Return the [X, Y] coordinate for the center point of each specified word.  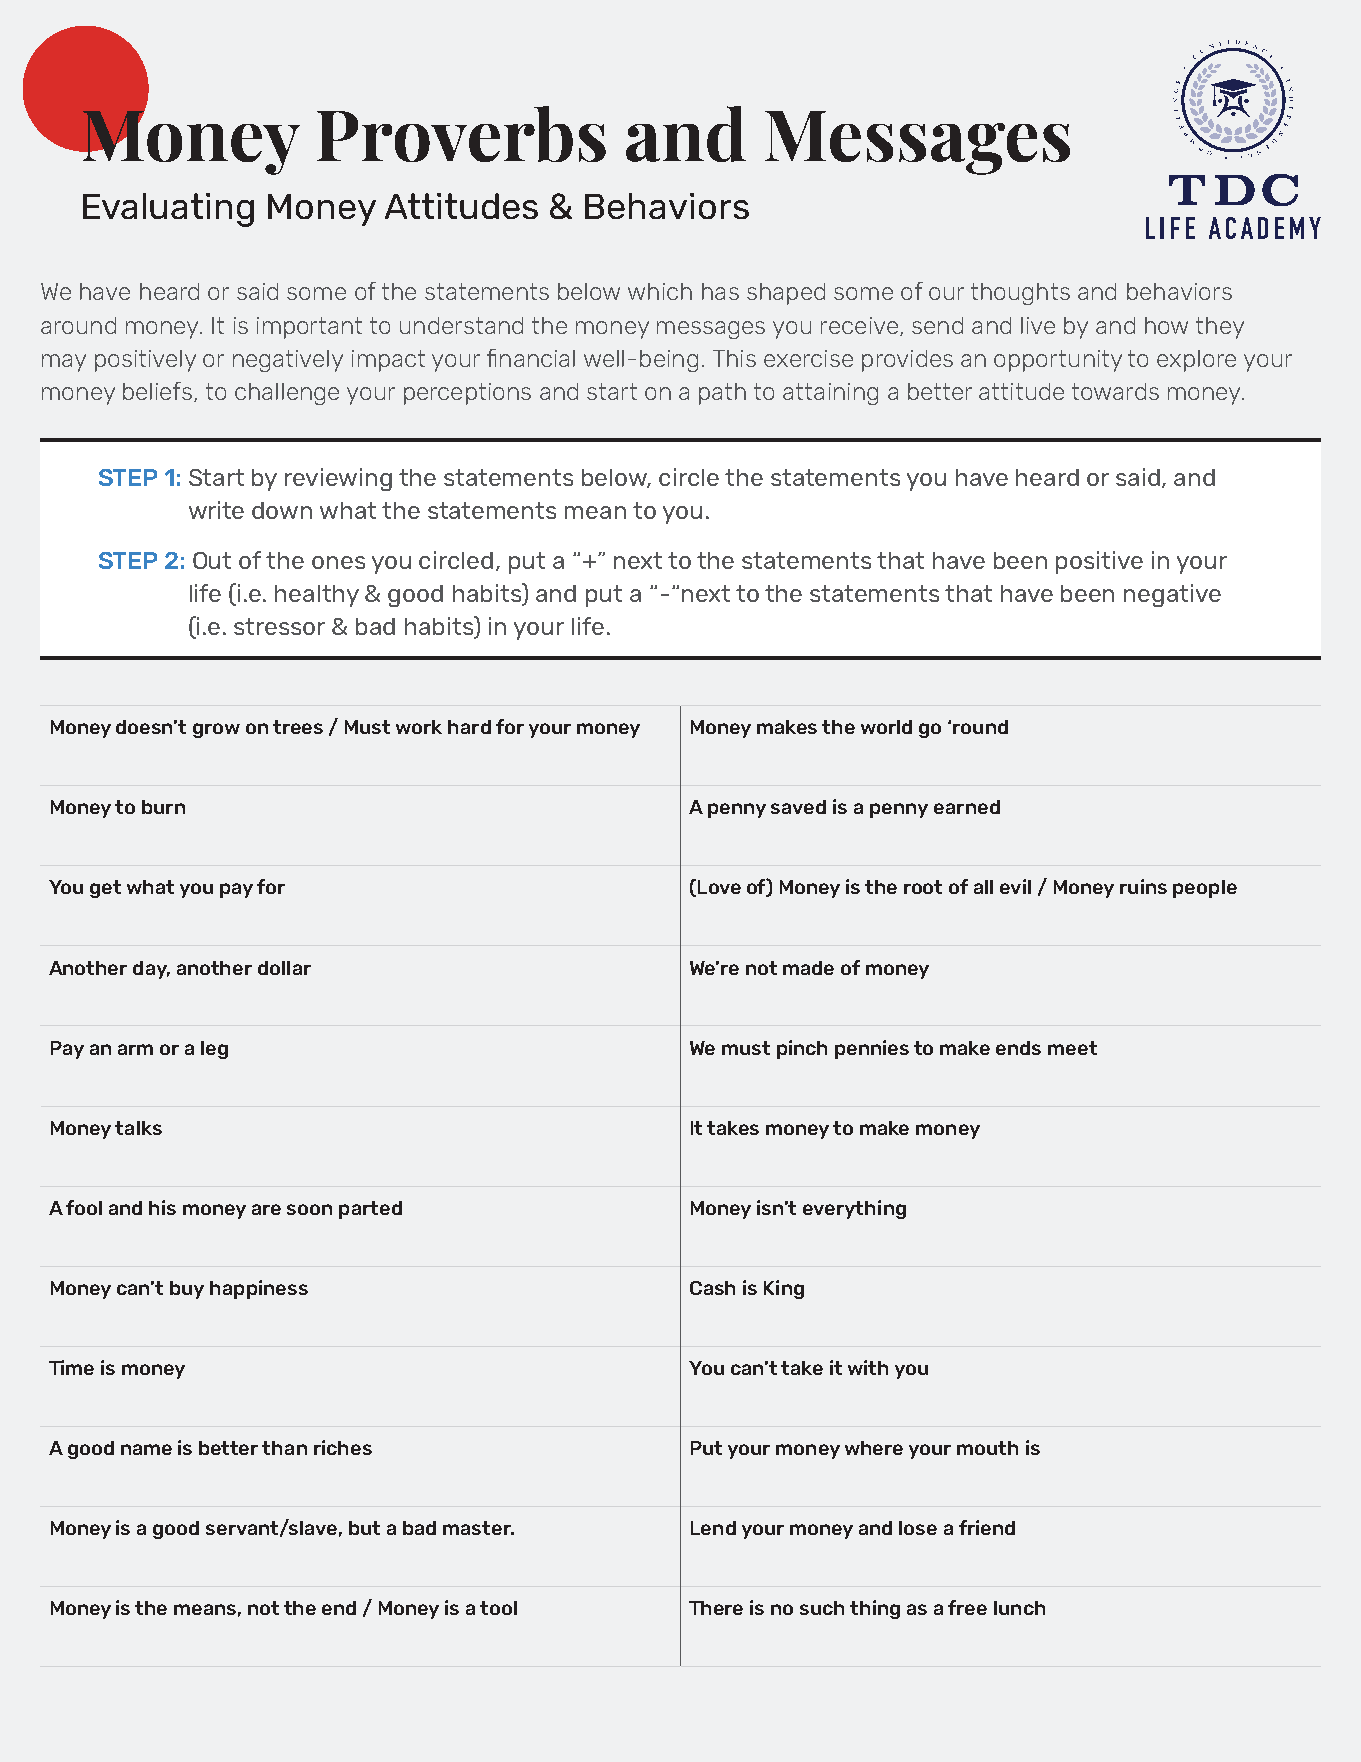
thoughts [1020, 294]
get [105, 889]
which [660, 291]
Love [719, 887]
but [364, 1528]
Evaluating [168, 210]
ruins [1143, 886]
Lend [713, 1528]
